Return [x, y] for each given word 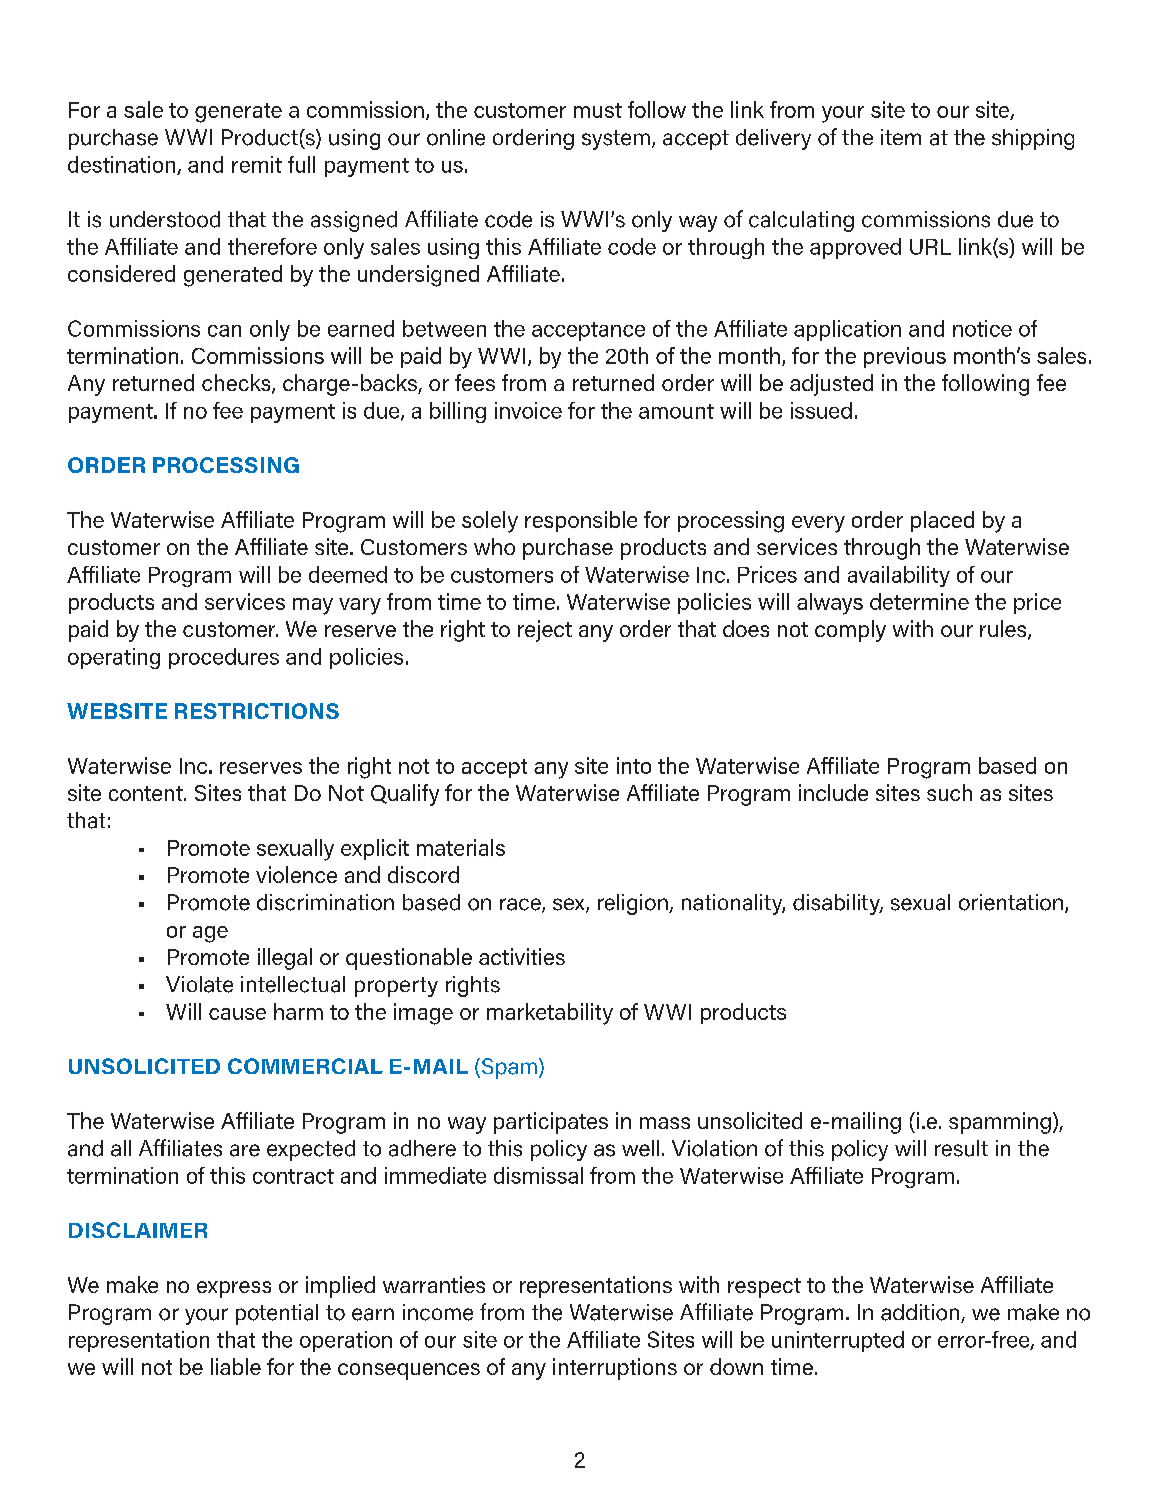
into [634, 765]
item [901, 137]
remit [257, 164]
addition [921, 1313]
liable [236, 1366]
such [949, 792]
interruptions [615, 1369]
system [616, 140]
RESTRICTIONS [257, 711]
